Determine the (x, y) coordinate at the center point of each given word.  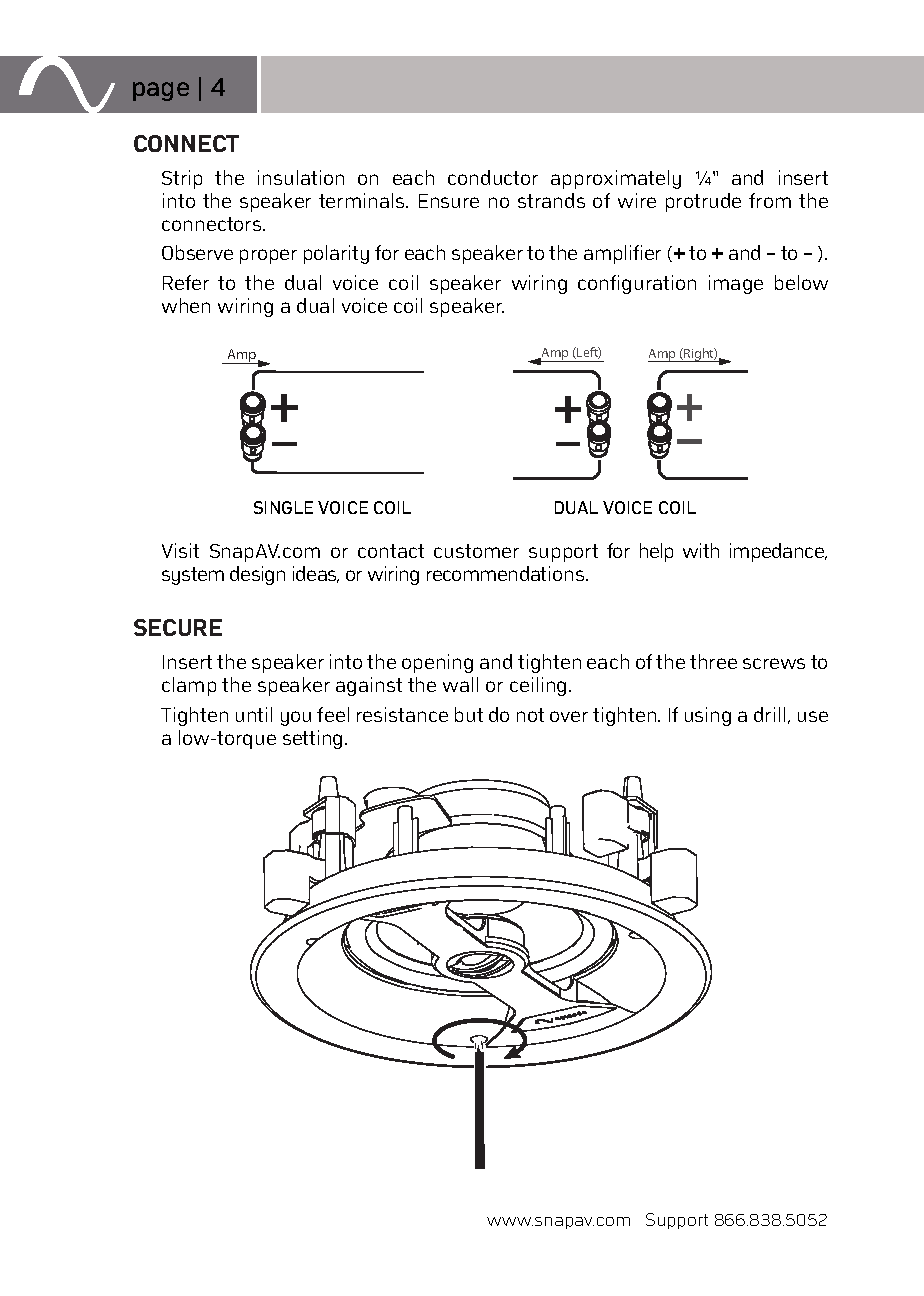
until (254, 714)
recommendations (507, 573)
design (257, 575)
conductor (493, 177)
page (161, 91)
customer (476, 551)
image (736, 284)
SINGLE (283, 507)
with (701, 550)
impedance (778, 552)
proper (268, 256)
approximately (616, 179)
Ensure (449, 201)
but (469, 714)
